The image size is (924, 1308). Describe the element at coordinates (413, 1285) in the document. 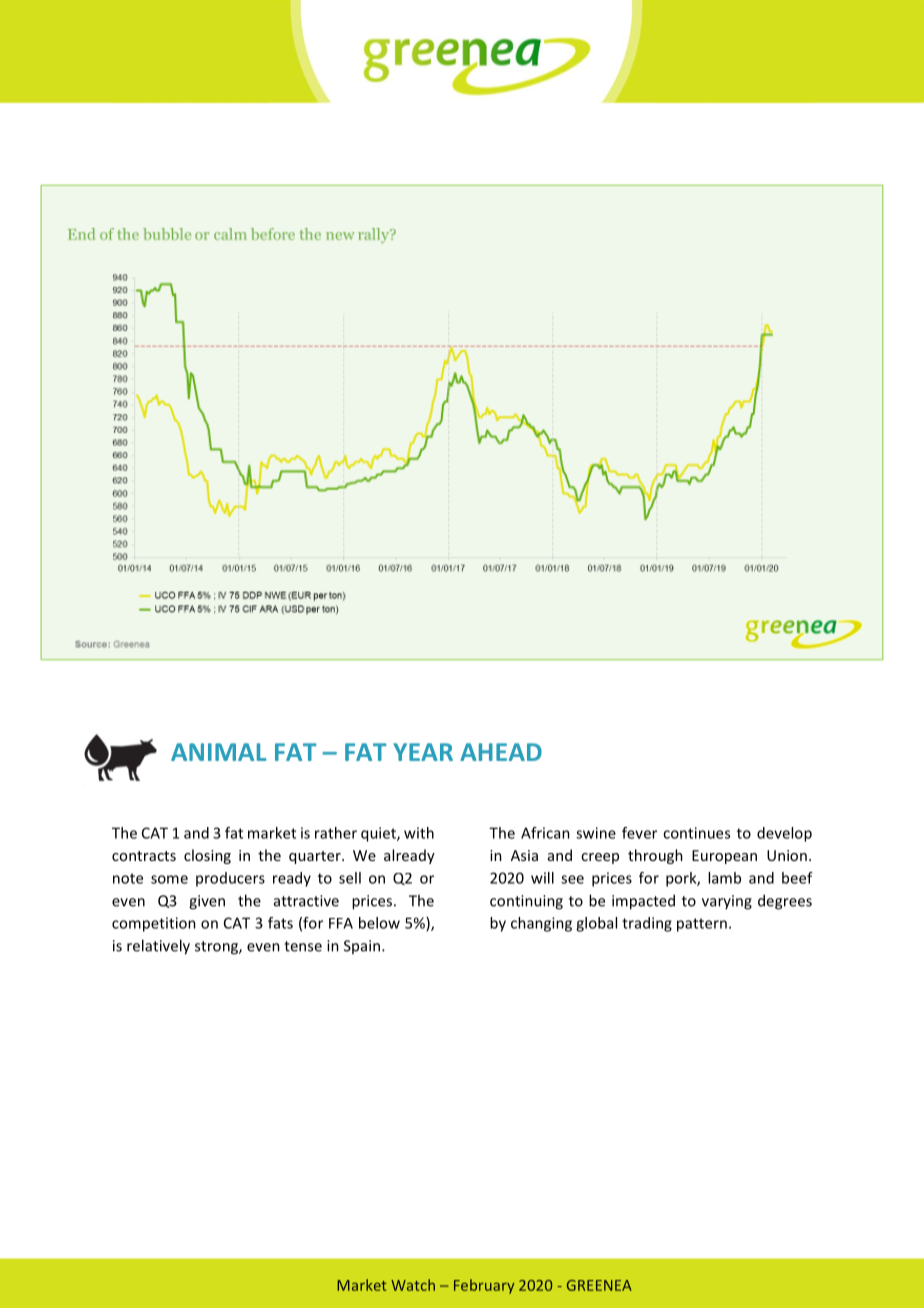

I see `Watch` at that location.
